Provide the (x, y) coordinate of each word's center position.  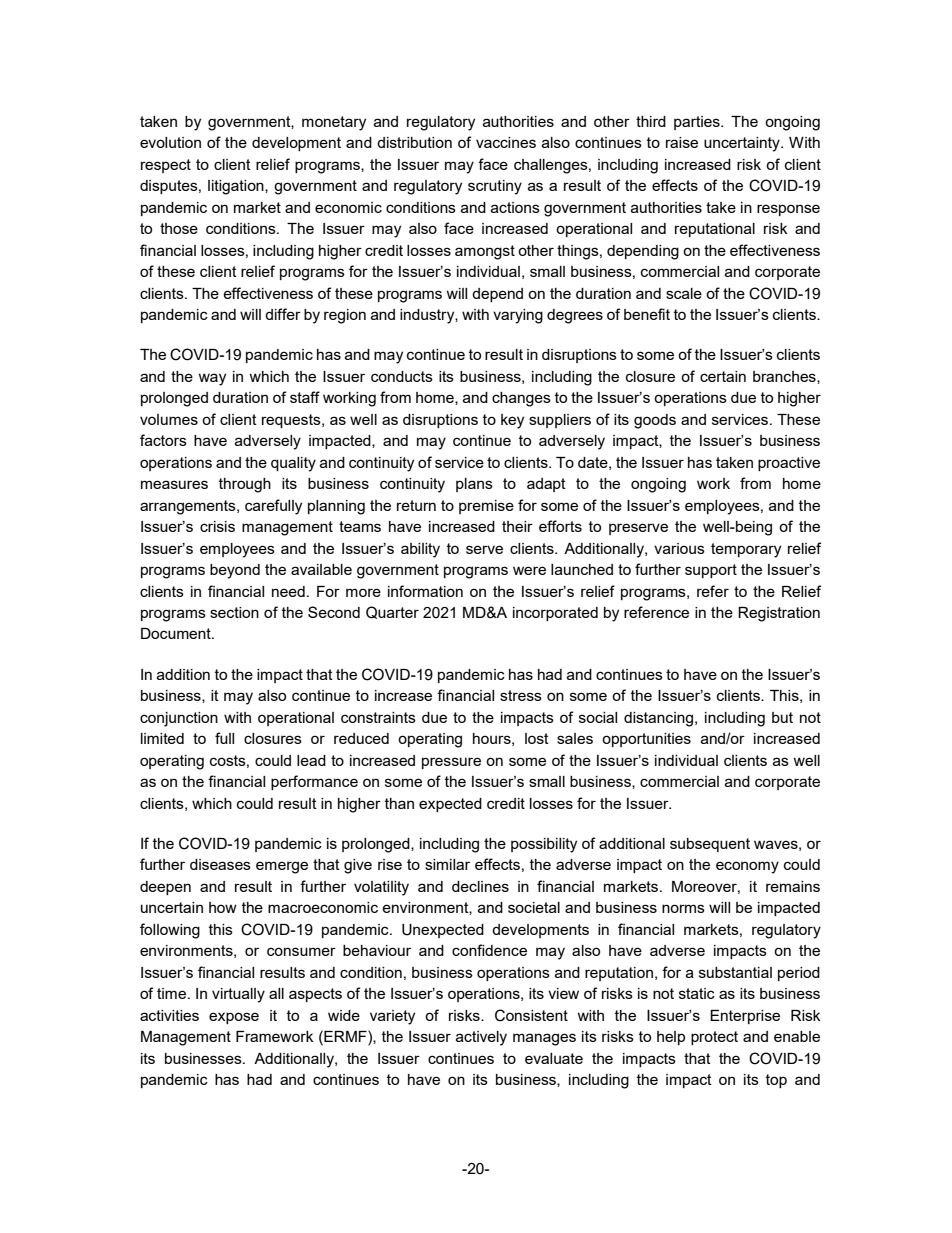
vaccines (506, 142)
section (234, 612)
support (711, 571)
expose (234, 1018)
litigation (237, 187)
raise (682, 142)
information (425, 591)
